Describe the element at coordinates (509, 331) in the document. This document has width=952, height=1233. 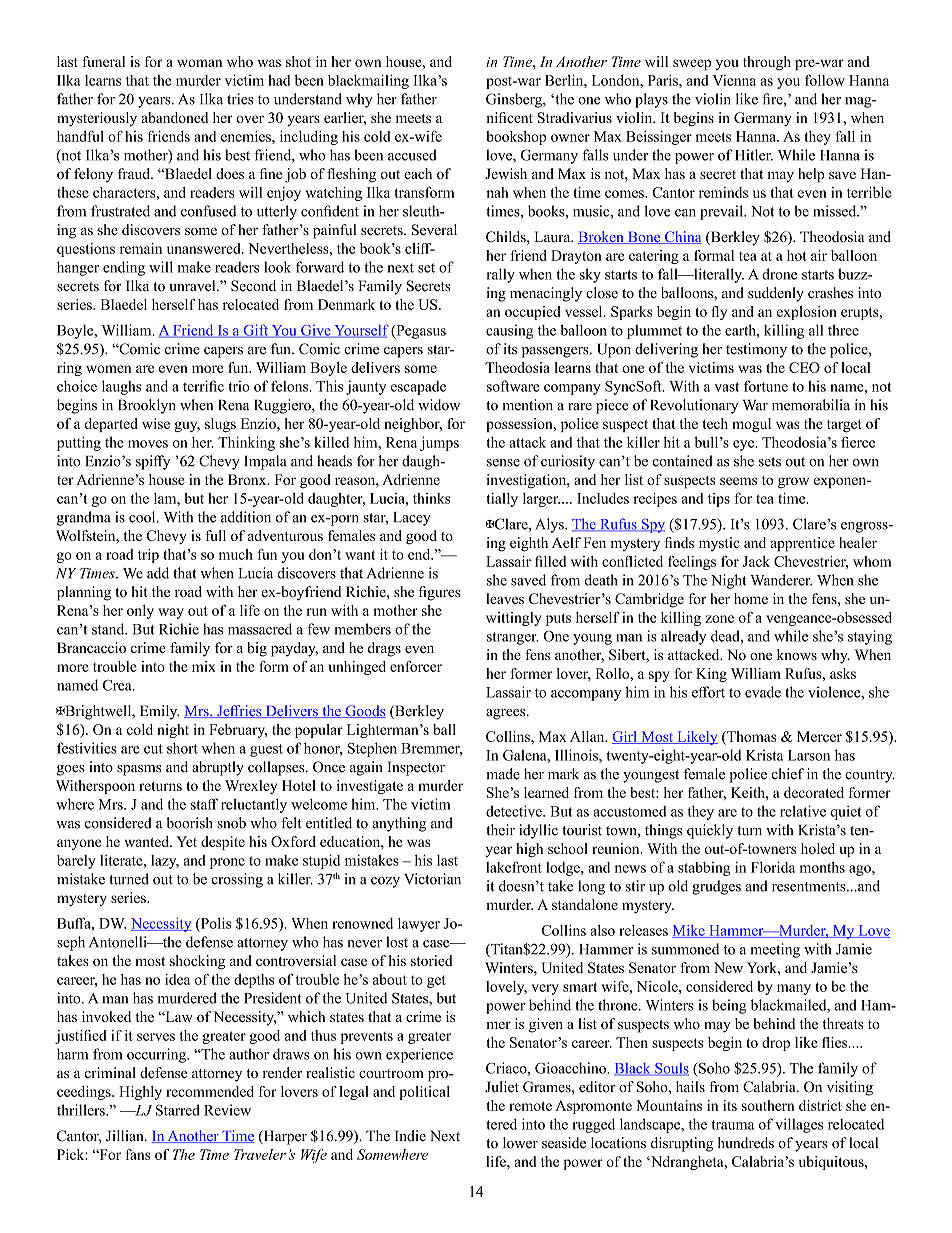
I see `causing` at that location.
